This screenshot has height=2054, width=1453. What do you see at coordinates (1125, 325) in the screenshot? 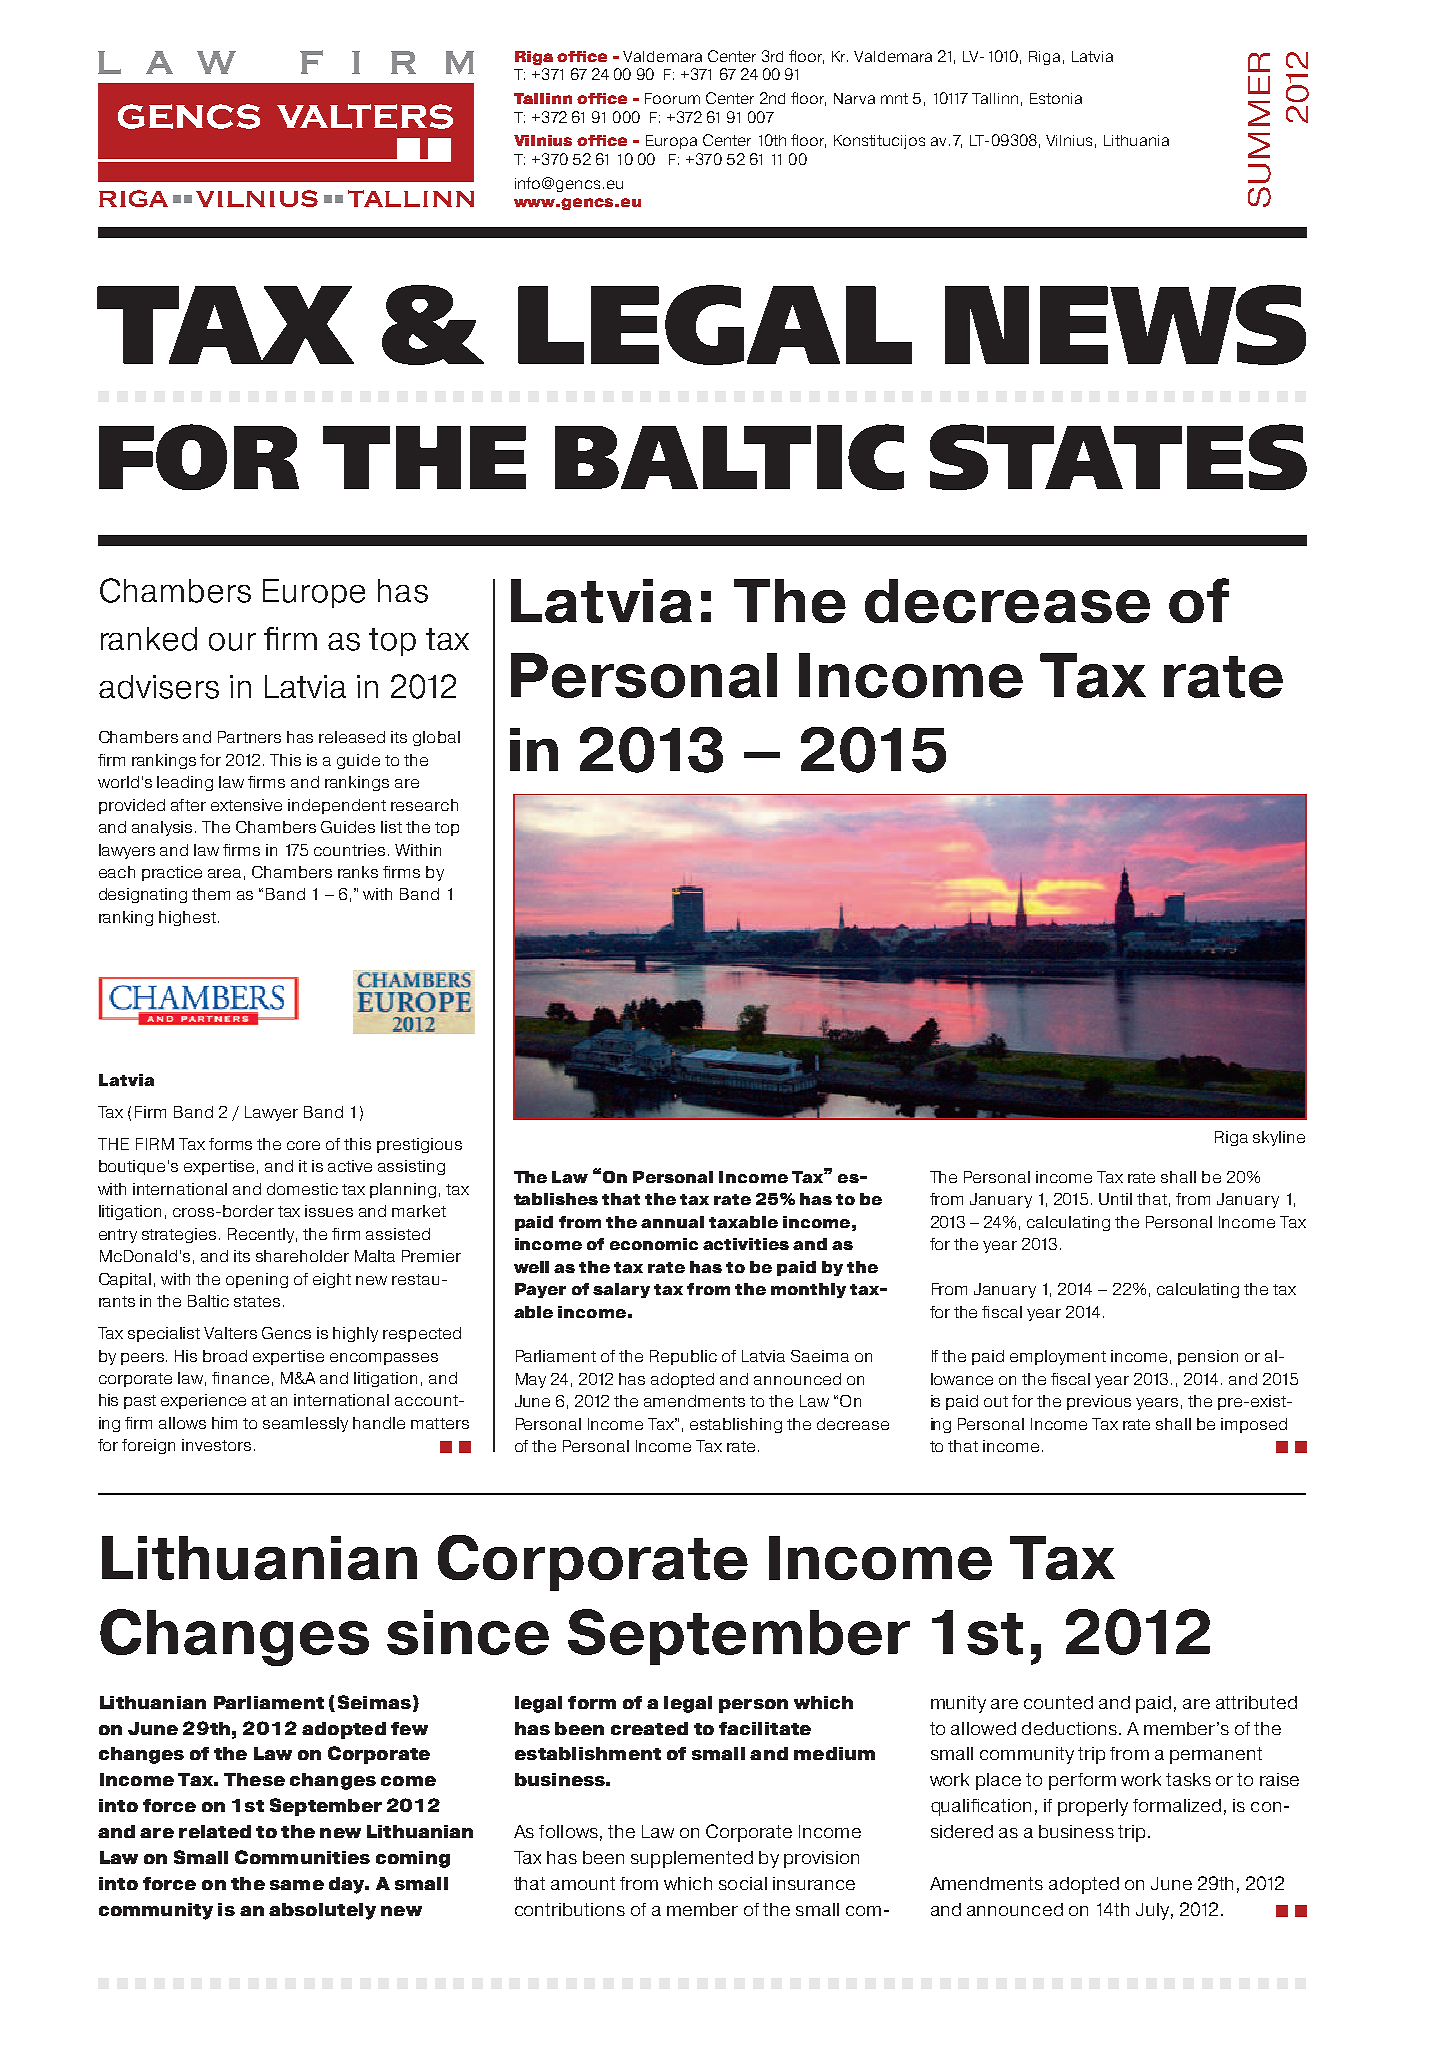
I see `NEWS` at bounding box center [1125, 325].
